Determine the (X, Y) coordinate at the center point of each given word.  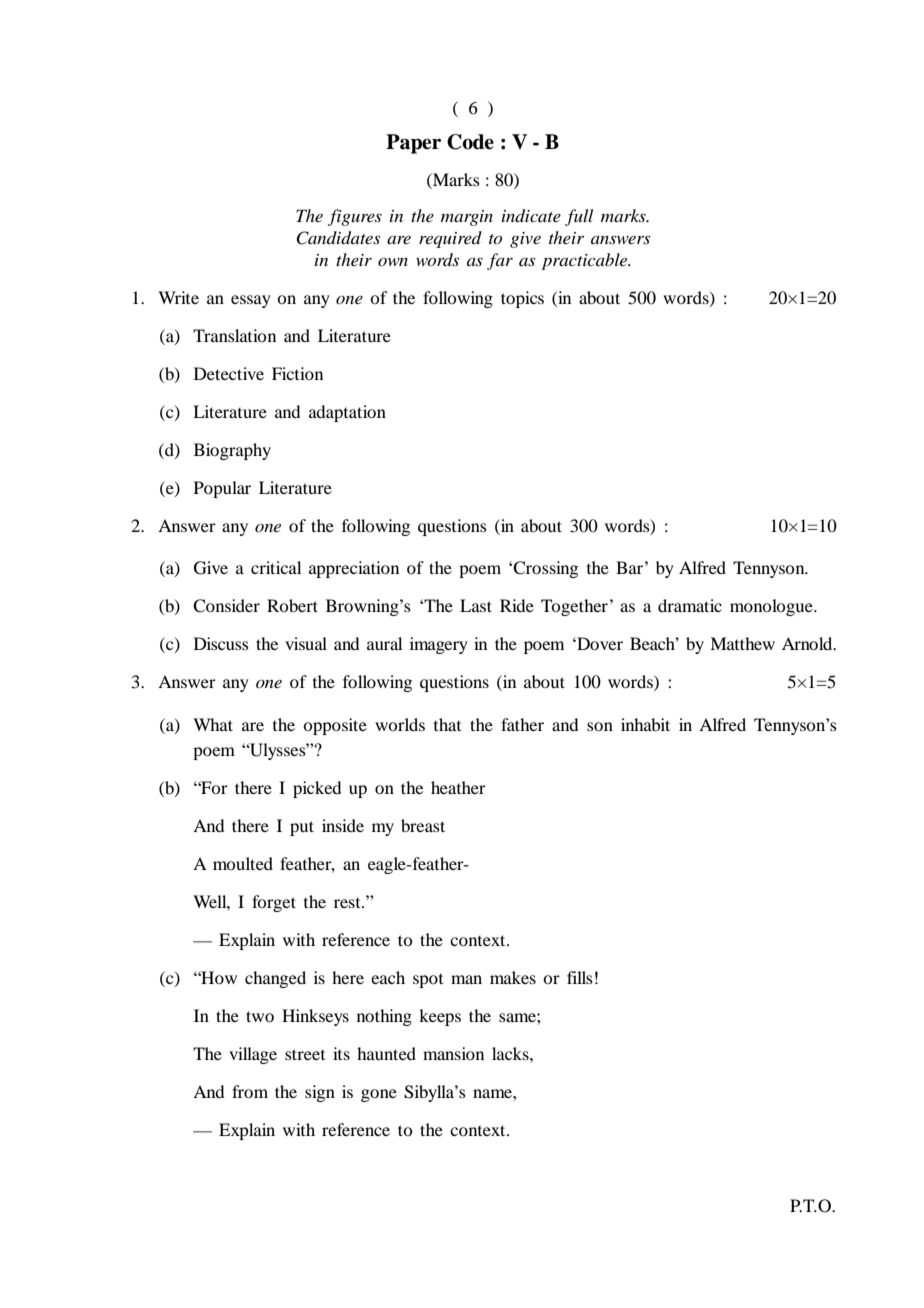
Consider (226, 606)
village (253, 1055)
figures (355, 217)
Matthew (742, 643)
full (579, 217)
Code (470, 142)
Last (476, 605)
